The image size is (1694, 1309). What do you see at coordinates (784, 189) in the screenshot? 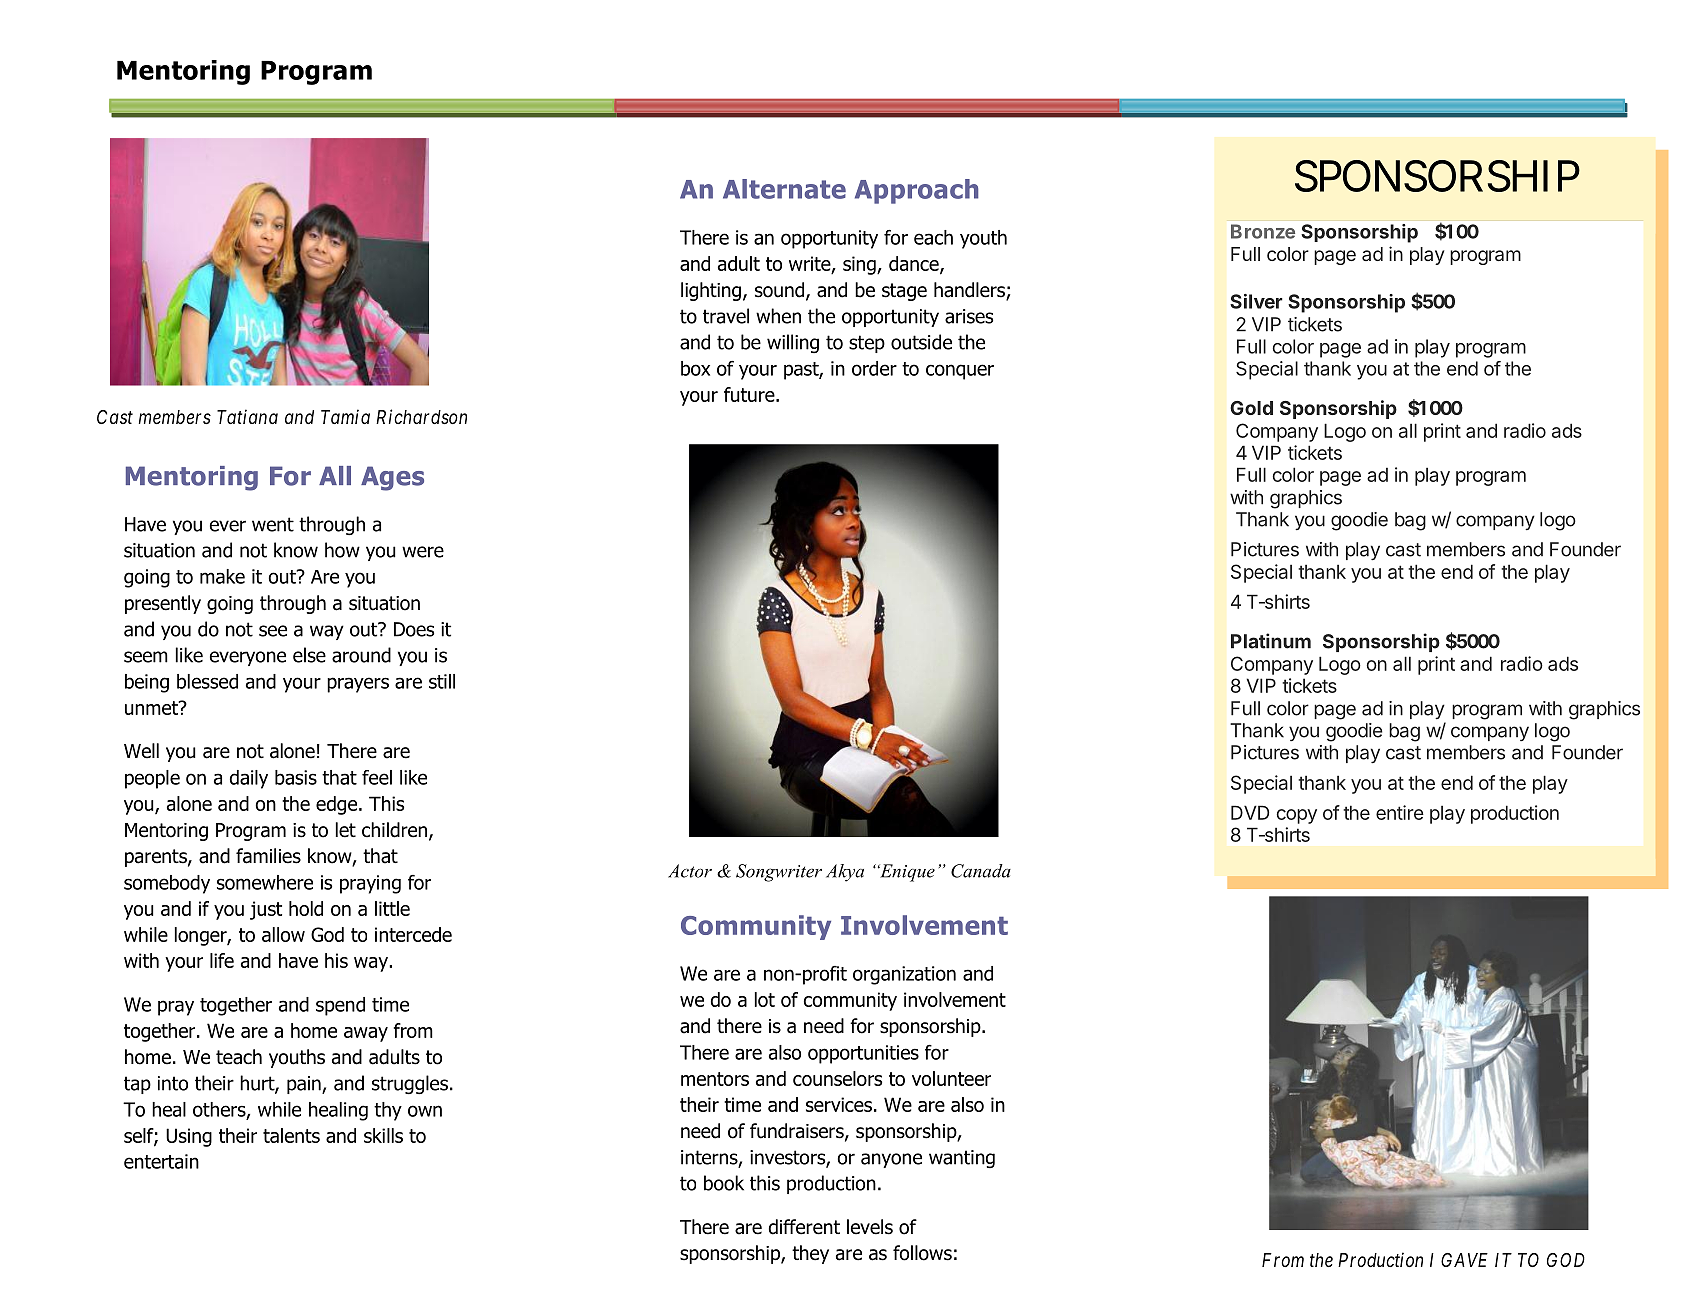
I see `Alternate` at bounding box center [784, 189].
